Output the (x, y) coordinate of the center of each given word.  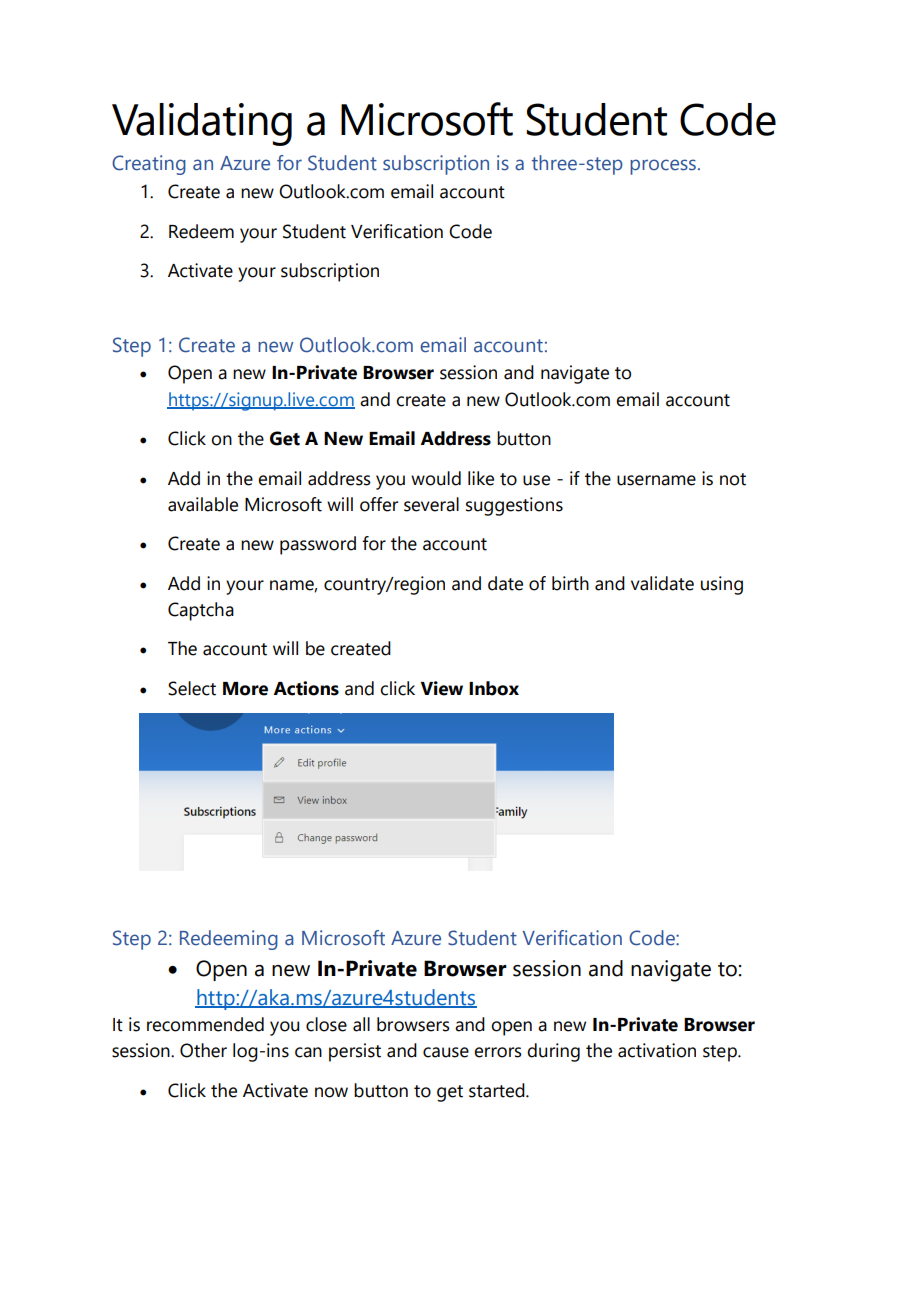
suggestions (514, 506)
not (733, 479)
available (203, 504)
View (442, 688)
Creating (149, 165)
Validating (202, 124)
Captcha (201, 611)
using (722, 585)
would (436, 478)
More (245, 689)
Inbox (494, 688)
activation (657, 1050)
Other (203, 1050)
